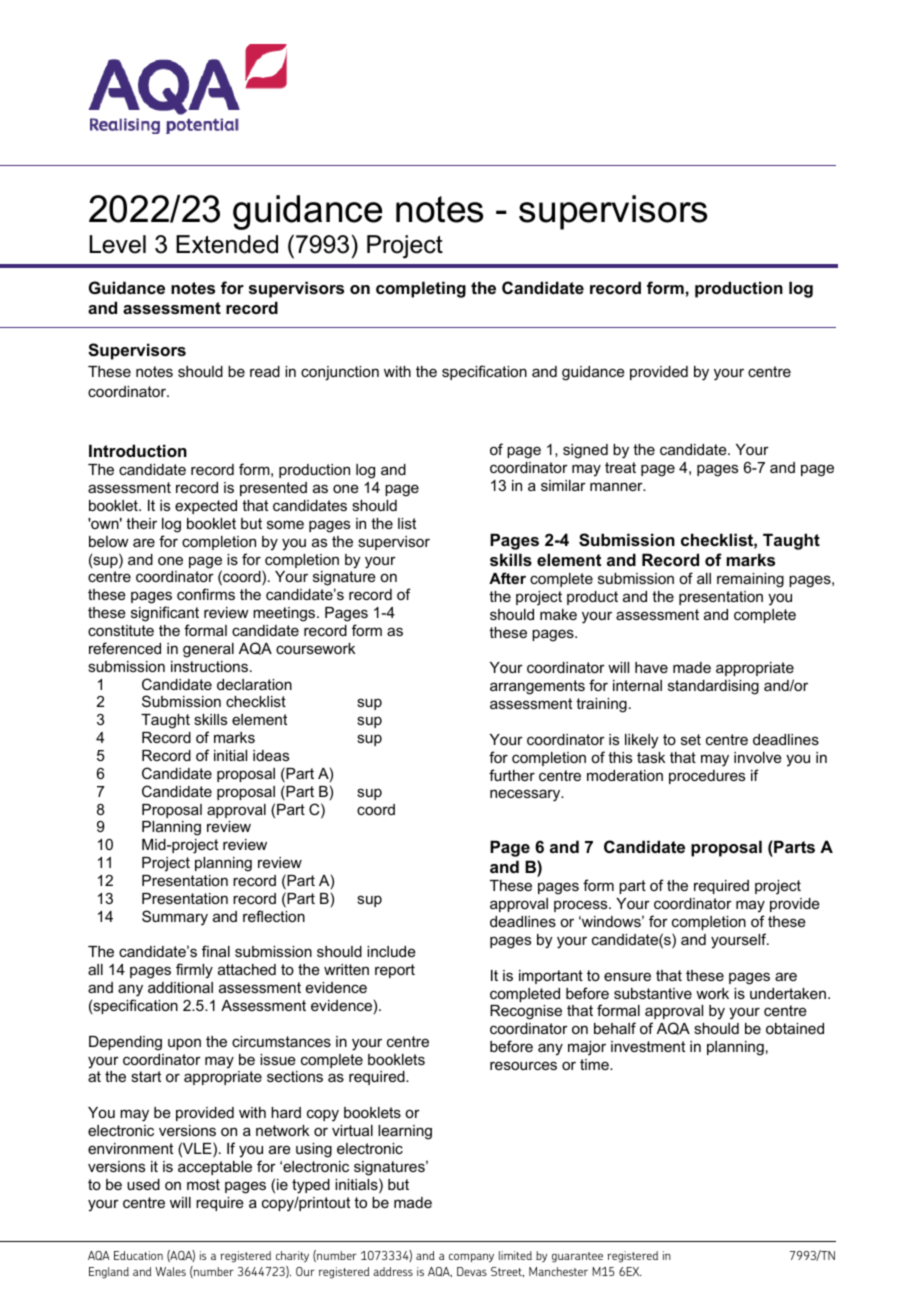 This image has height=1308, width=924. Describe the element at coordinates (391, 951) in the image. I see `include` at that location.
